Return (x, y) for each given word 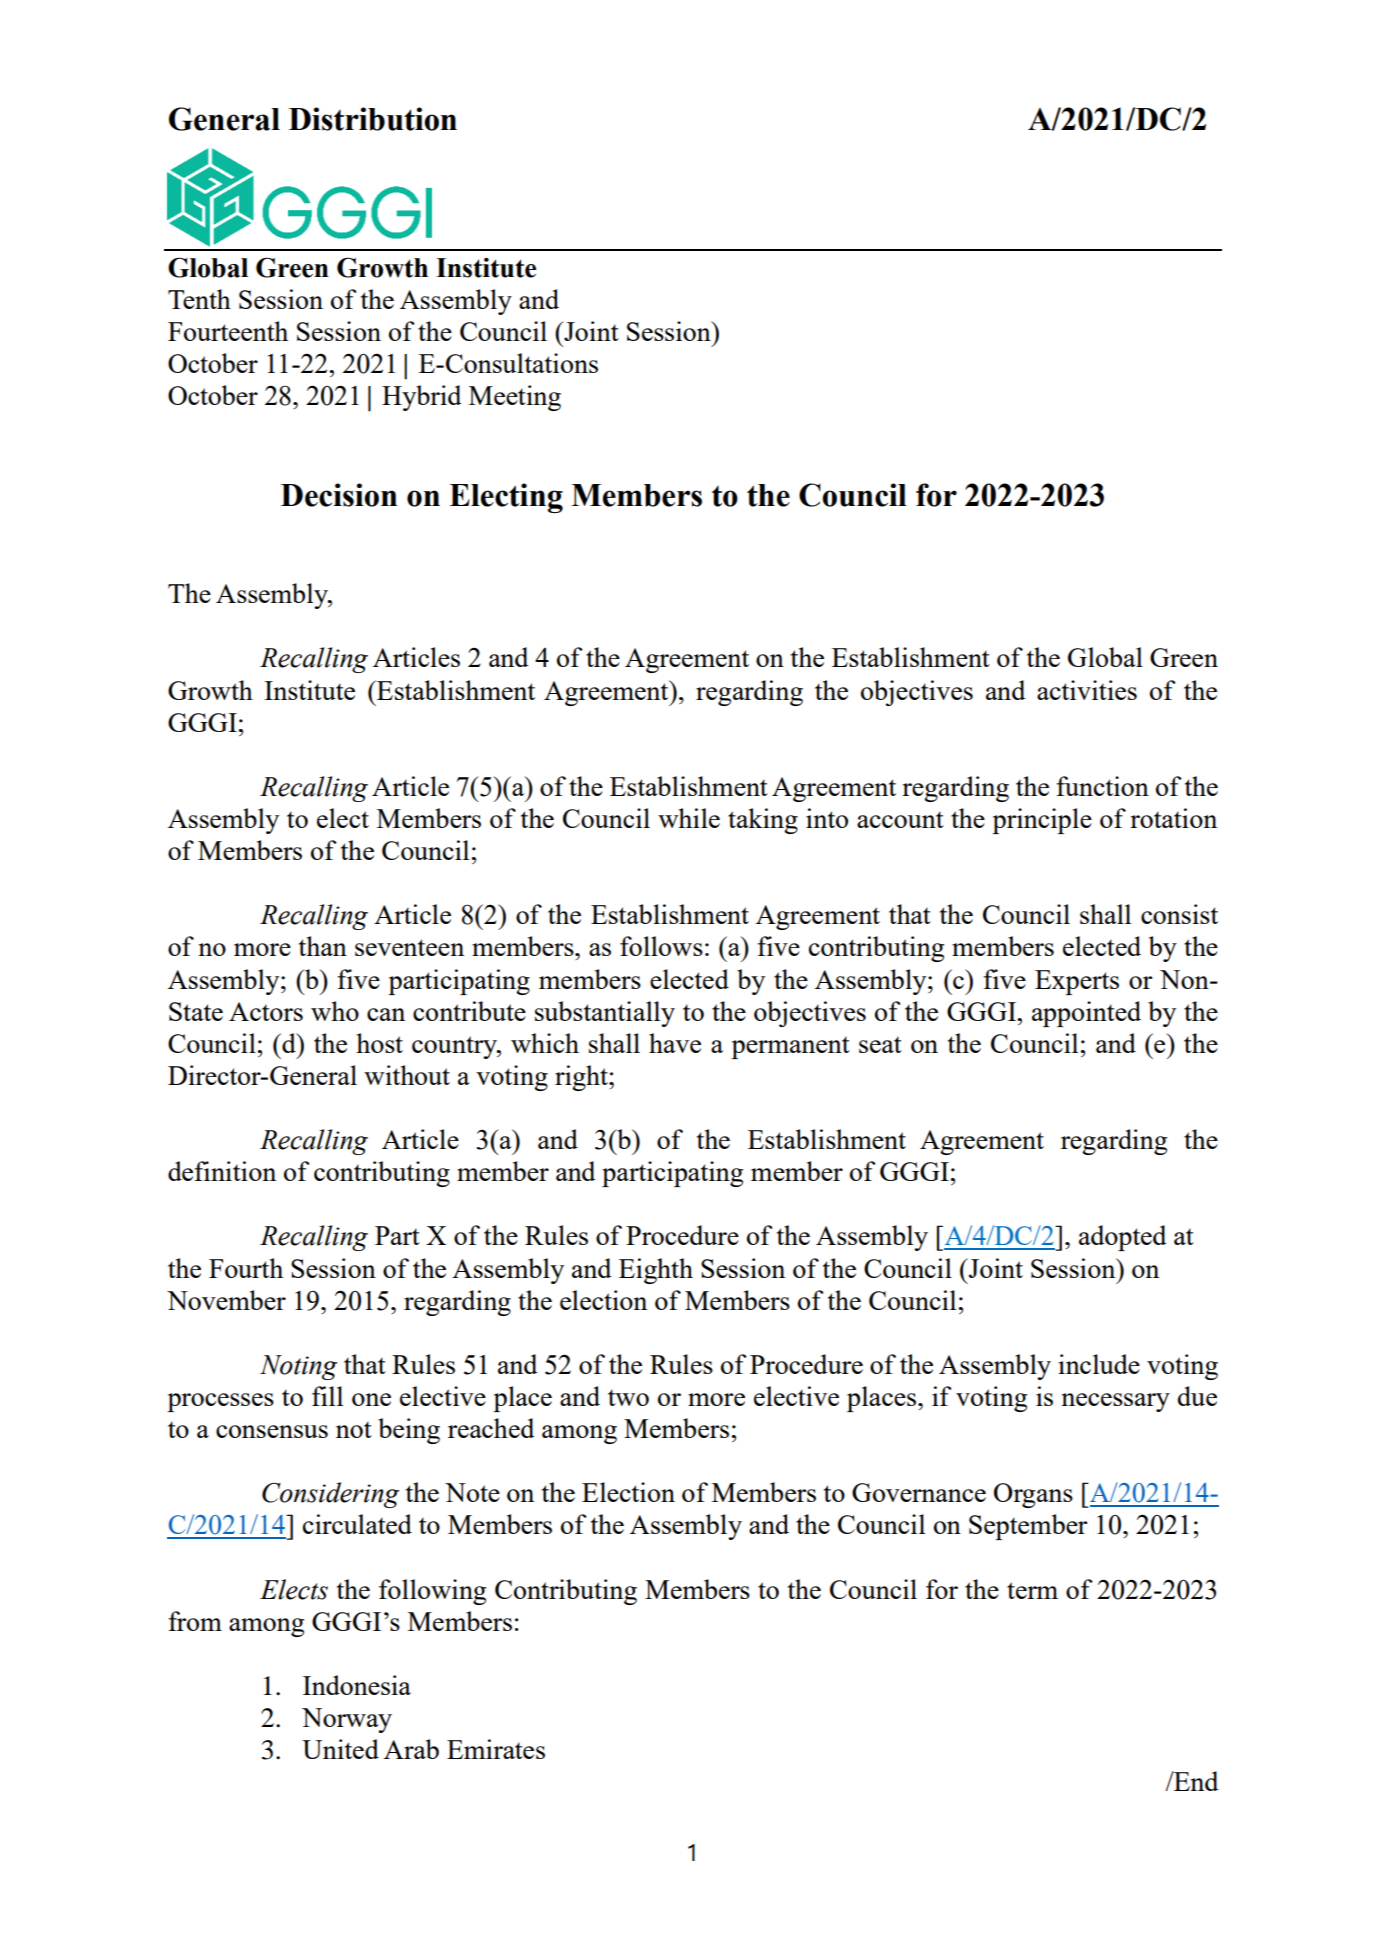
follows (661, 946)
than (323, 946)
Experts (1077, 982)
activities (1087, 690)
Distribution (373, 119)
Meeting (515, 398)
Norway (347, 1720)
